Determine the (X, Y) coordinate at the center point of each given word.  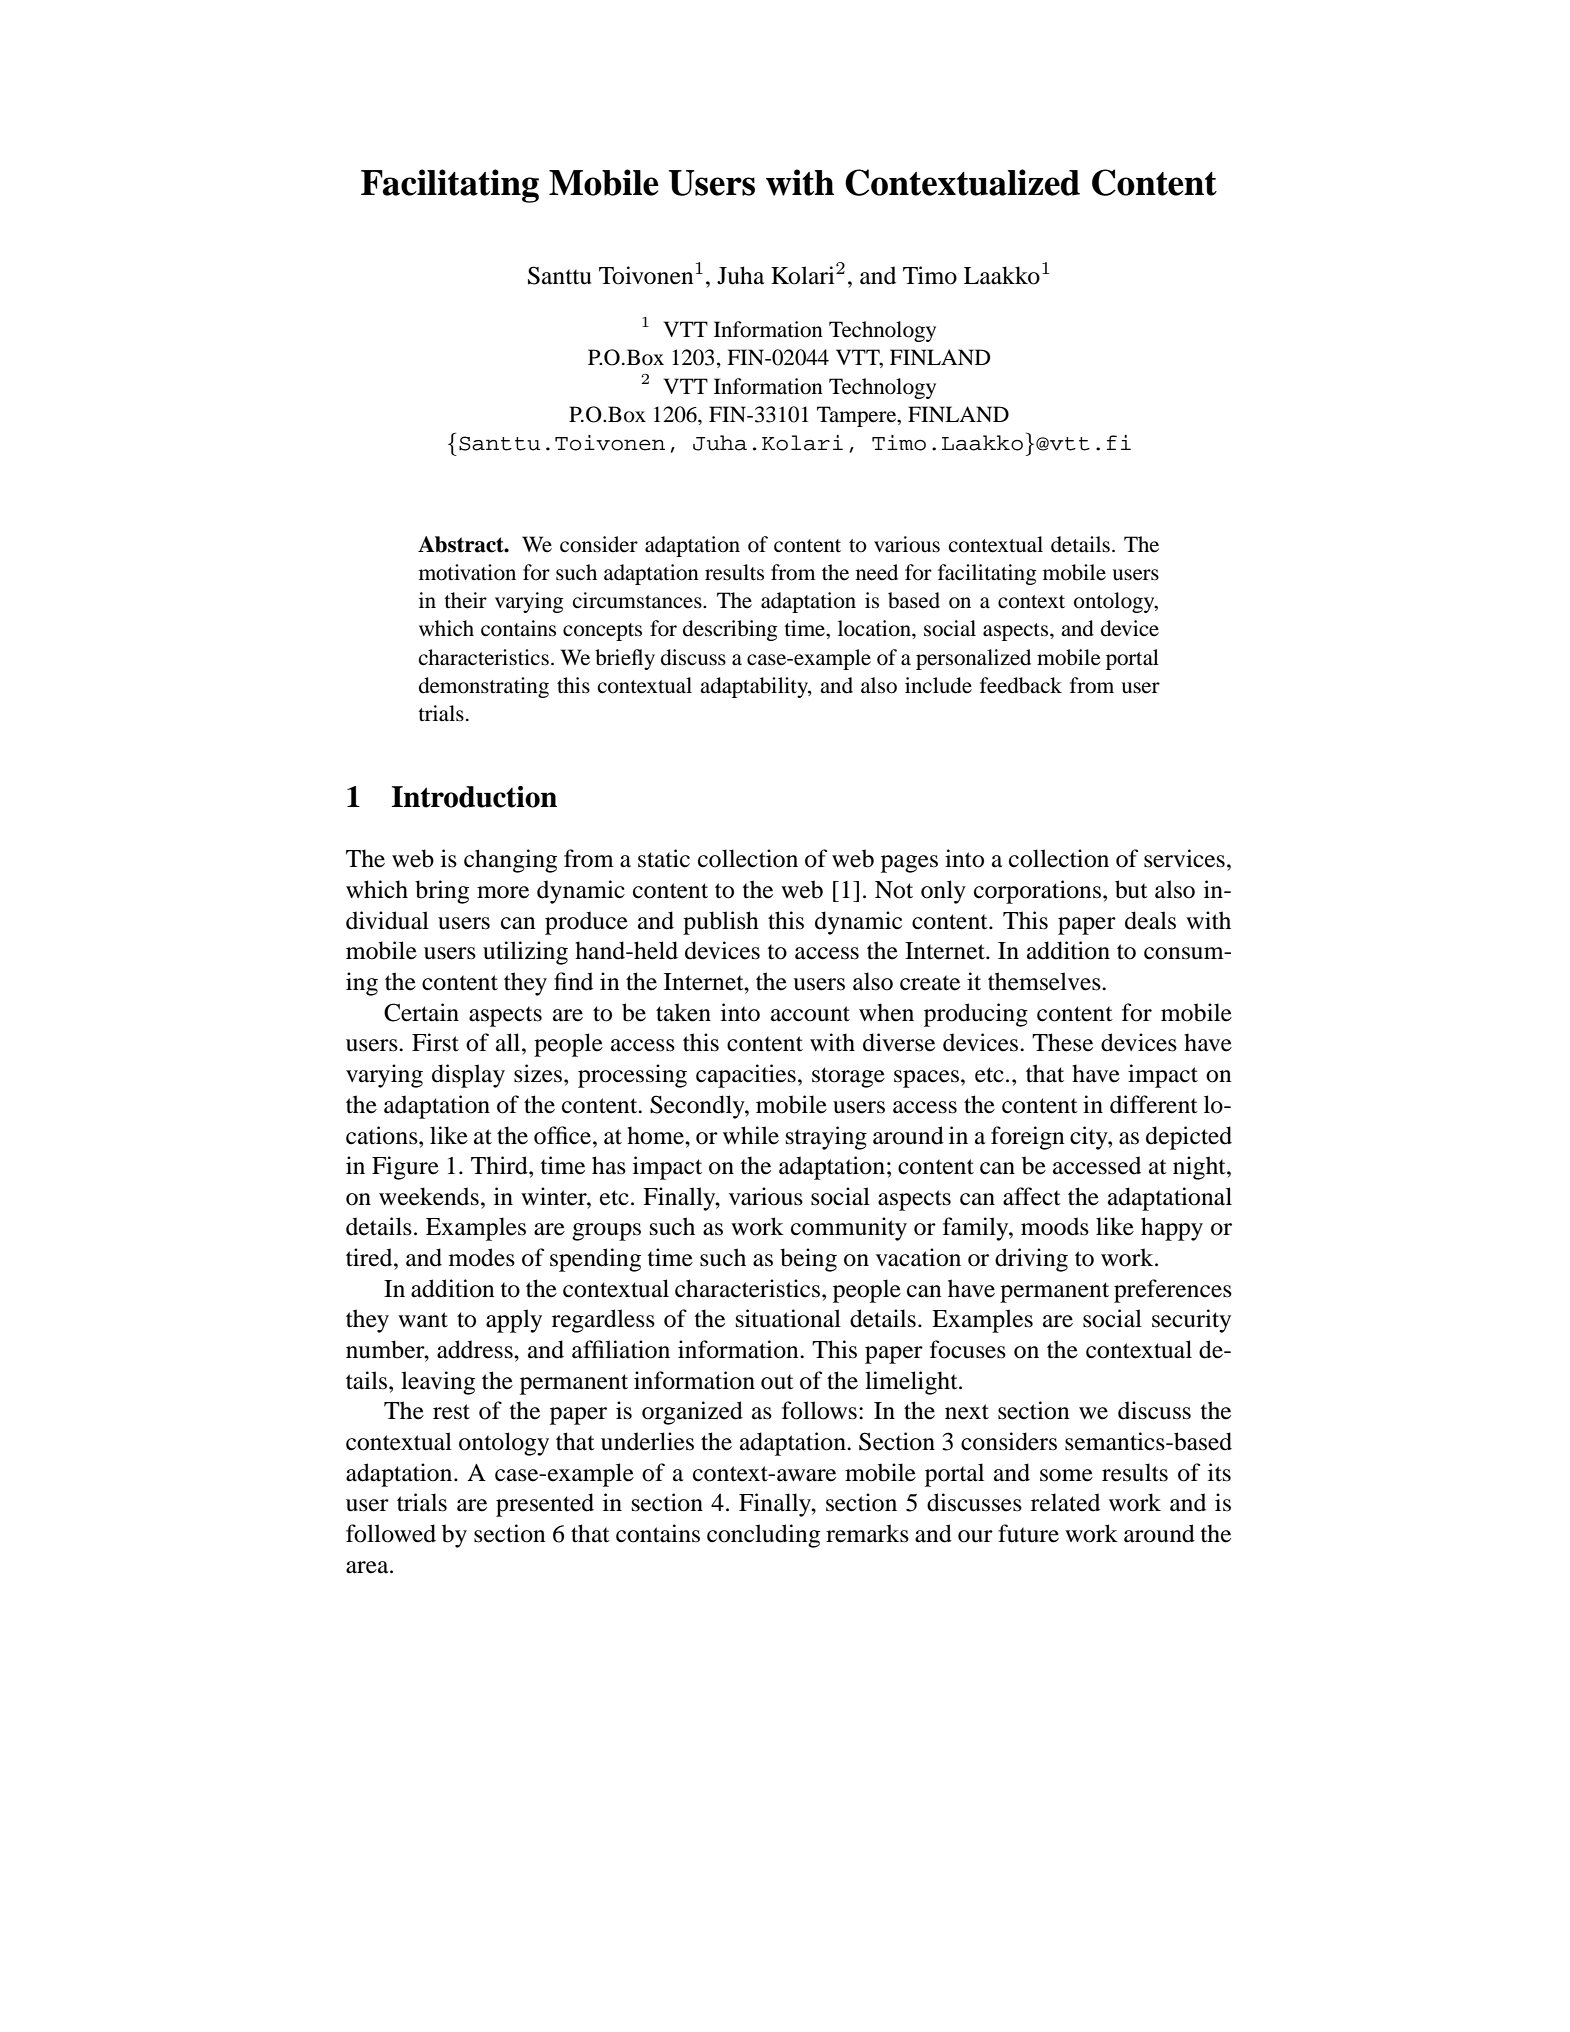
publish (721, 923)
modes (482, 1257)
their (465, 600)
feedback (1021, 685)
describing (730, 630)
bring (442, 892)
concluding (763, 1536)
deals (1150, 920)
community (849, 1229)
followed (391, 1533)
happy (1172, 1229)
